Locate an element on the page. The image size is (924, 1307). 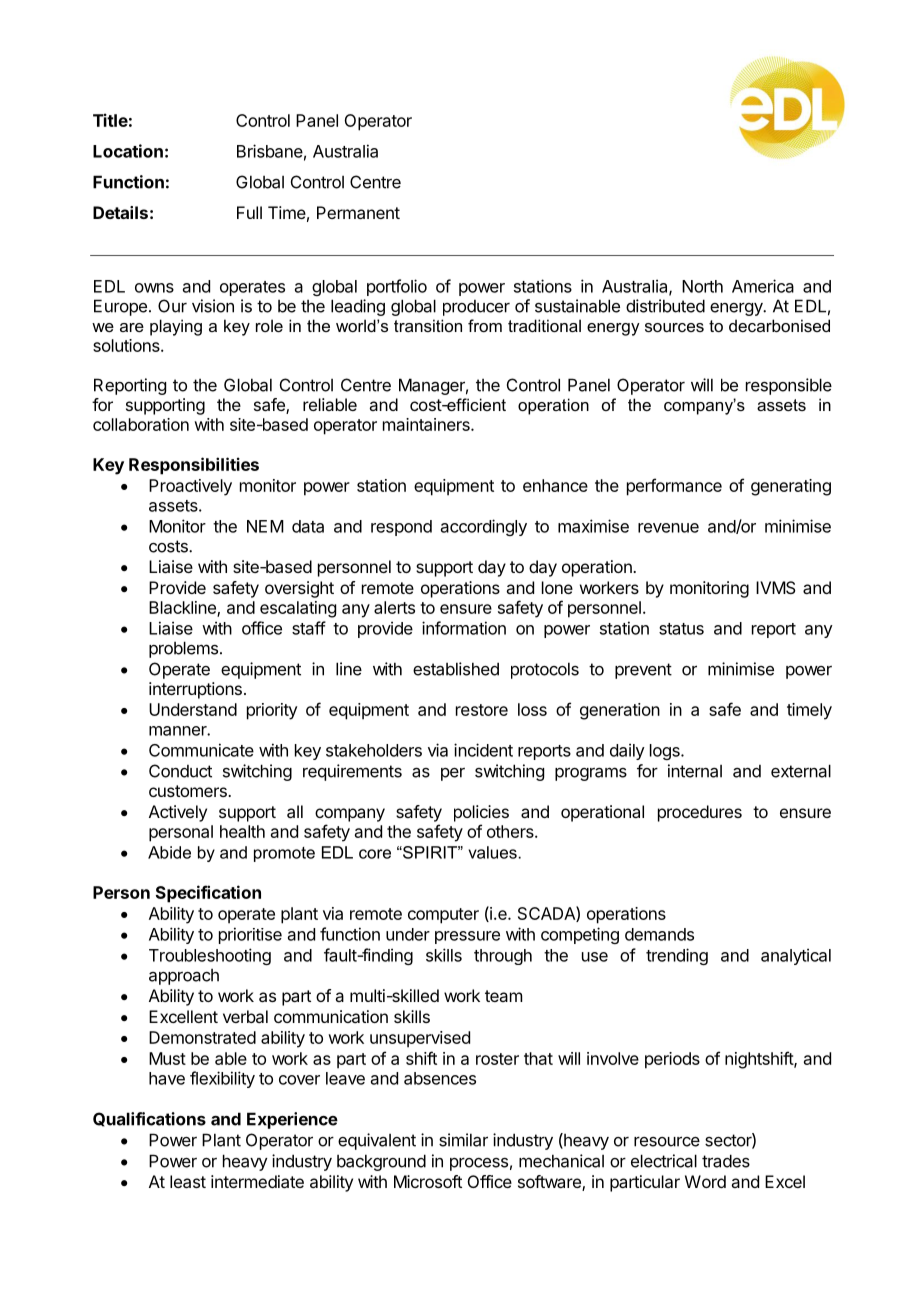
problems is located at coordinates (183, 649).
